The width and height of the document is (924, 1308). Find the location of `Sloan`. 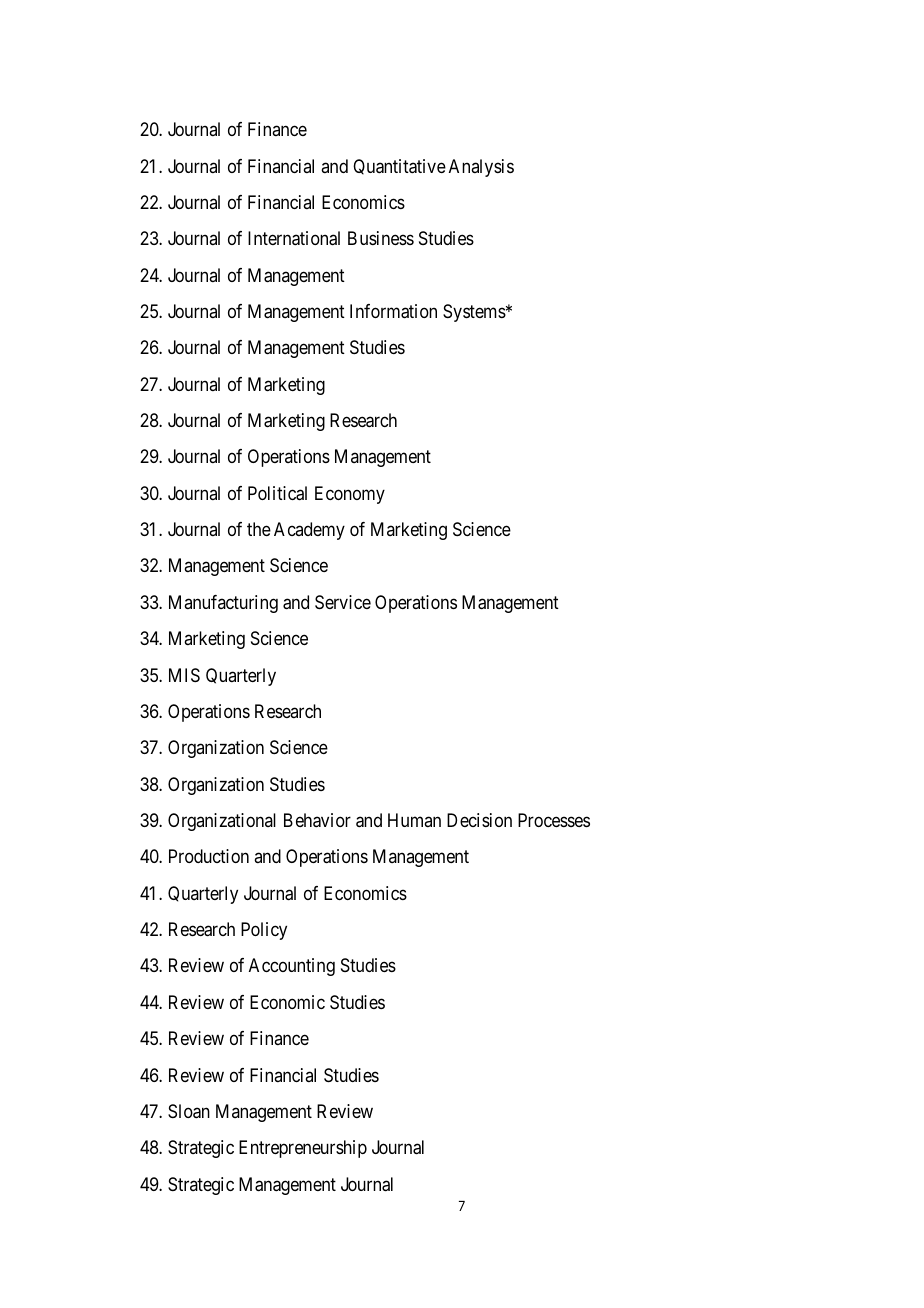

Sloan is located at coordinates (189, 1111).
